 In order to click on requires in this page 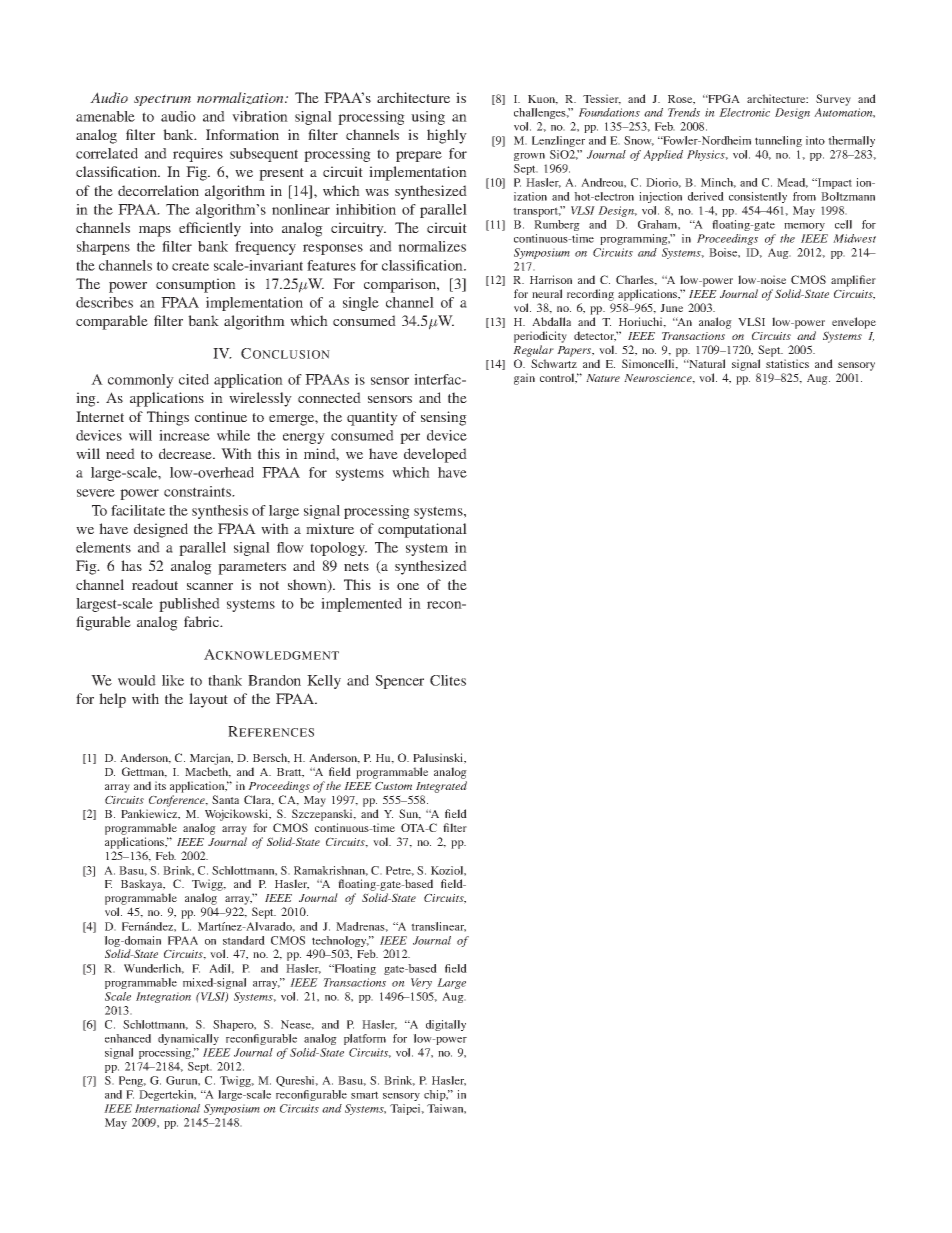, I will do `click(198, 155)`.
